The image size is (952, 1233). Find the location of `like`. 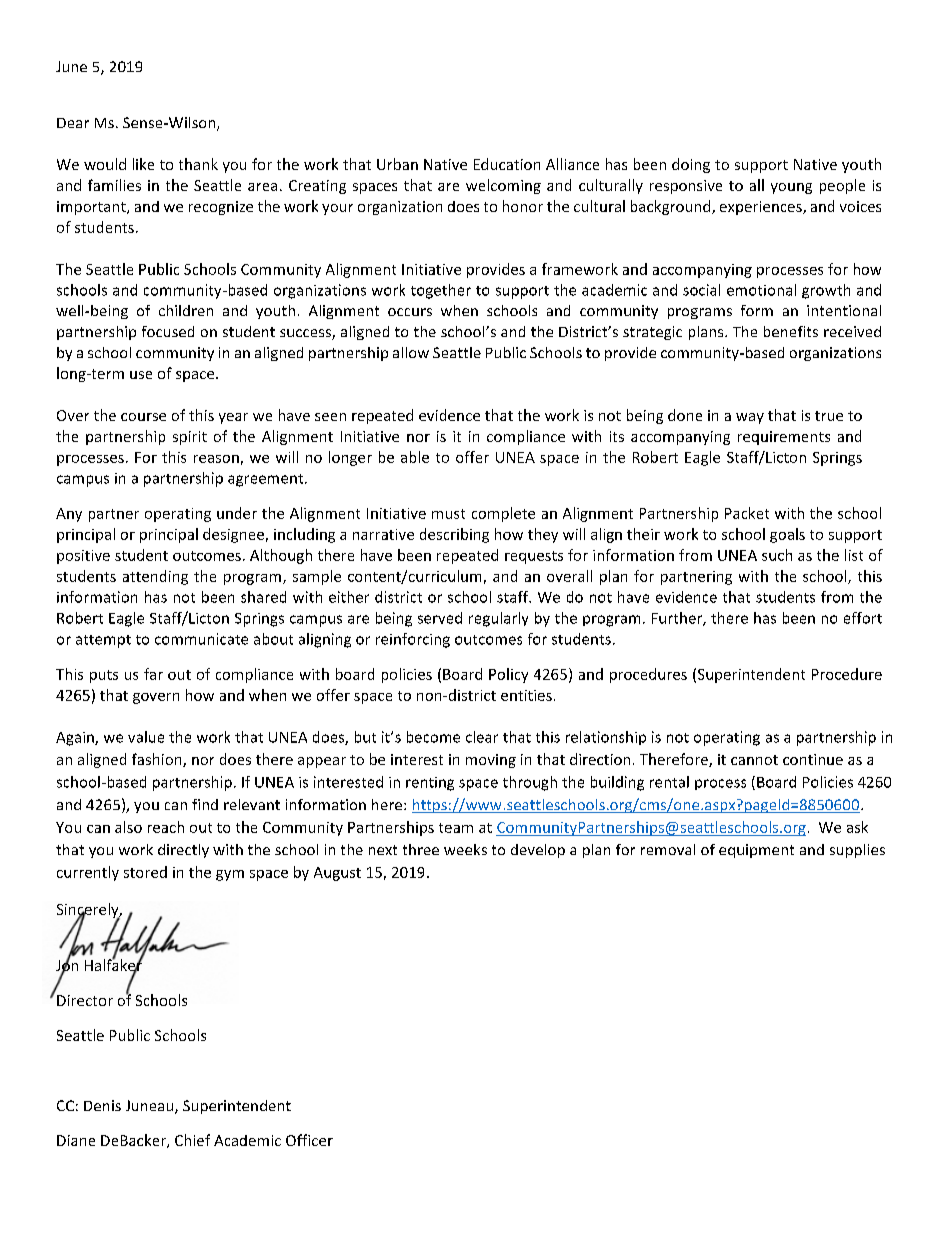

like is located at coordinates (143, 164).
